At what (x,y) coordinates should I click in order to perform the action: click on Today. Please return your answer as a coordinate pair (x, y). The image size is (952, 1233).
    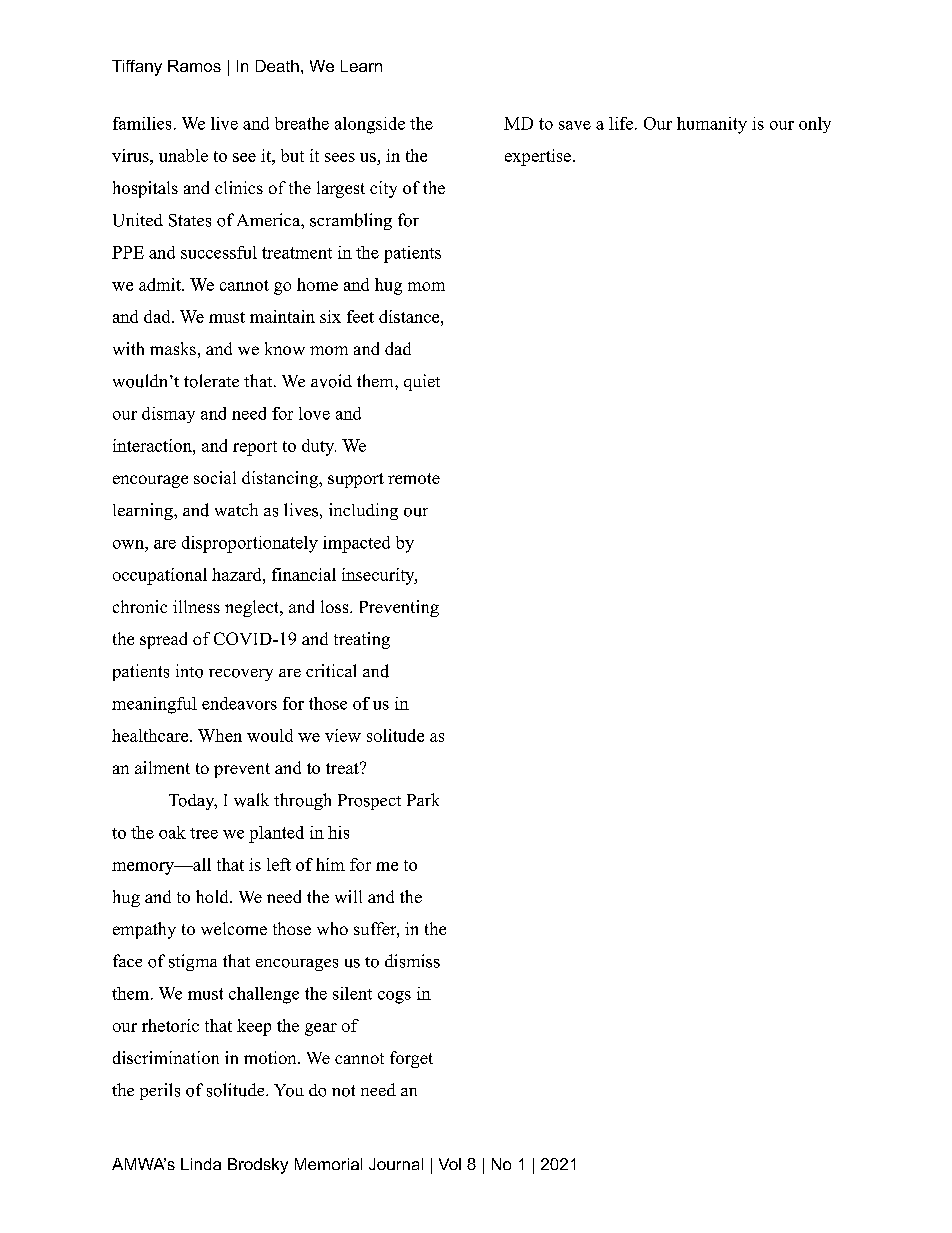
    Looking at the image, I should click on (193, 802).
